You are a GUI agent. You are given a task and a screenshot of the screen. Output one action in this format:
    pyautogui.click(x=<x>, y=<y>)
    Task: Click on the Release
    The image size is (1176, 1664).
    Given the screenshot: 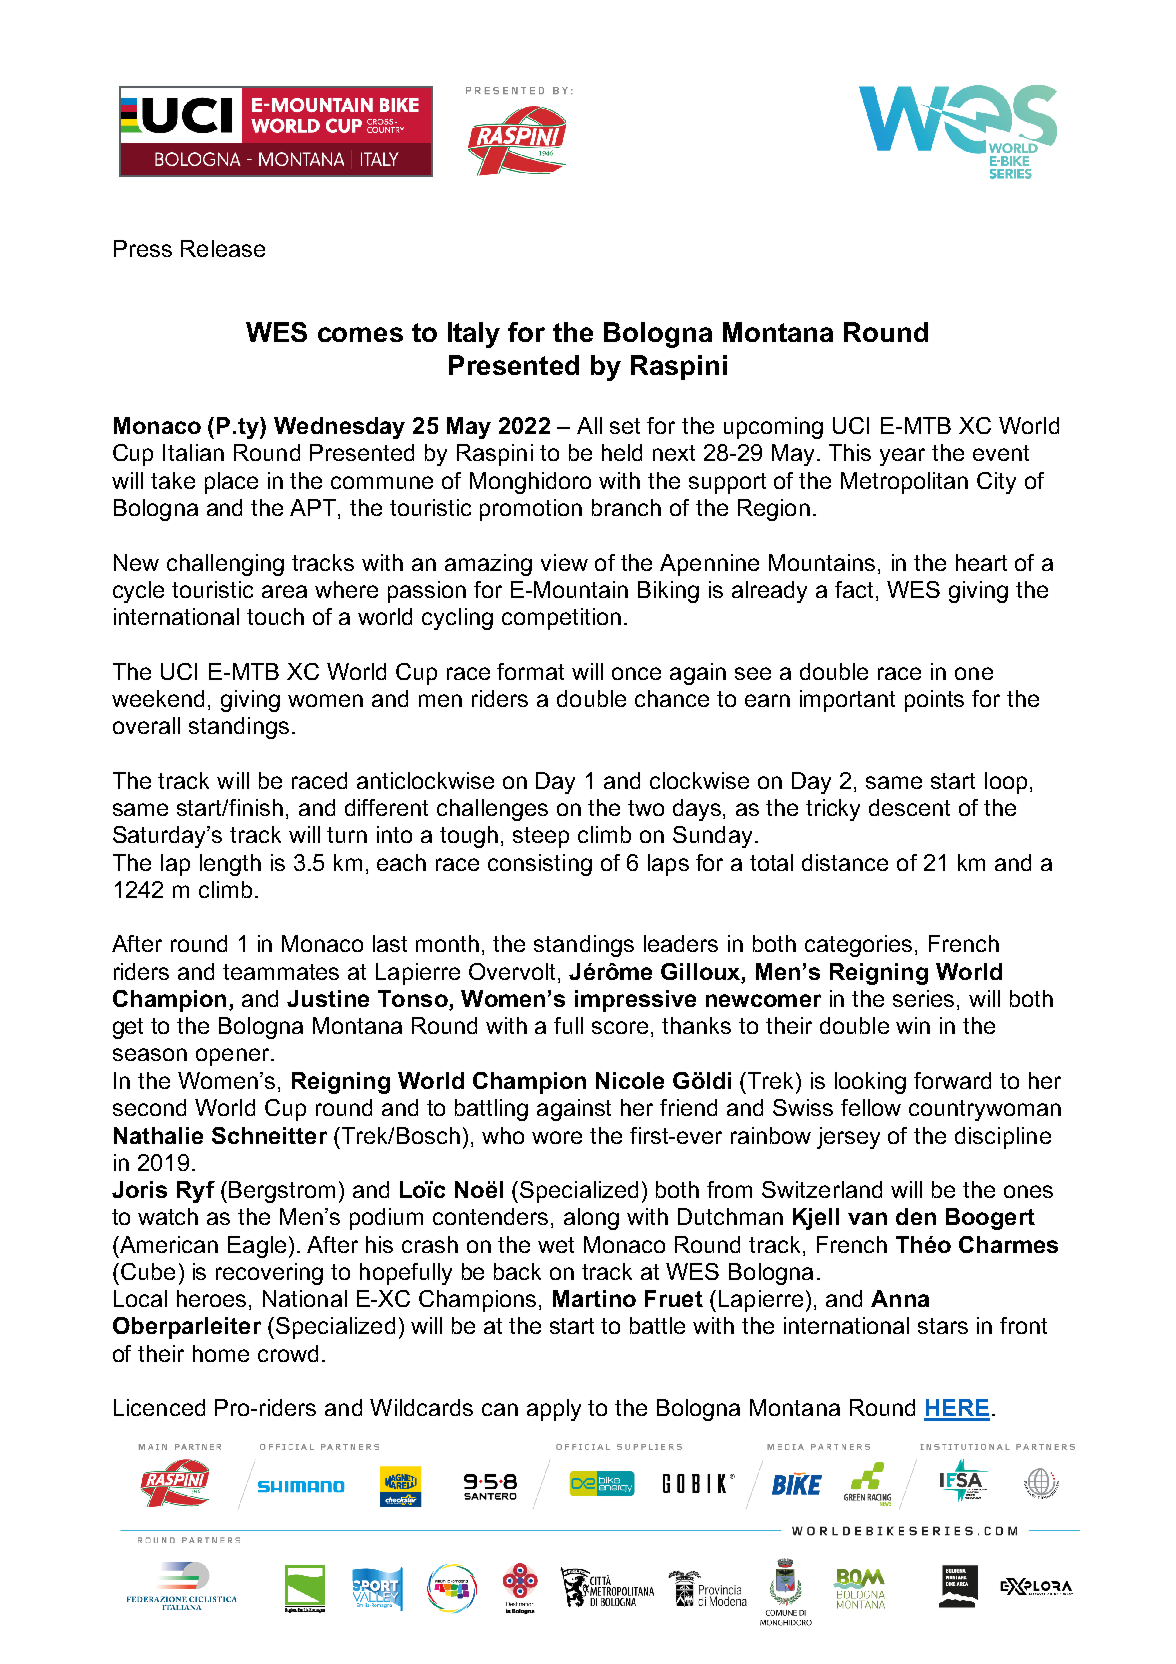 What is the action you would take?
    pyautogui.click(x=223, y=248)
